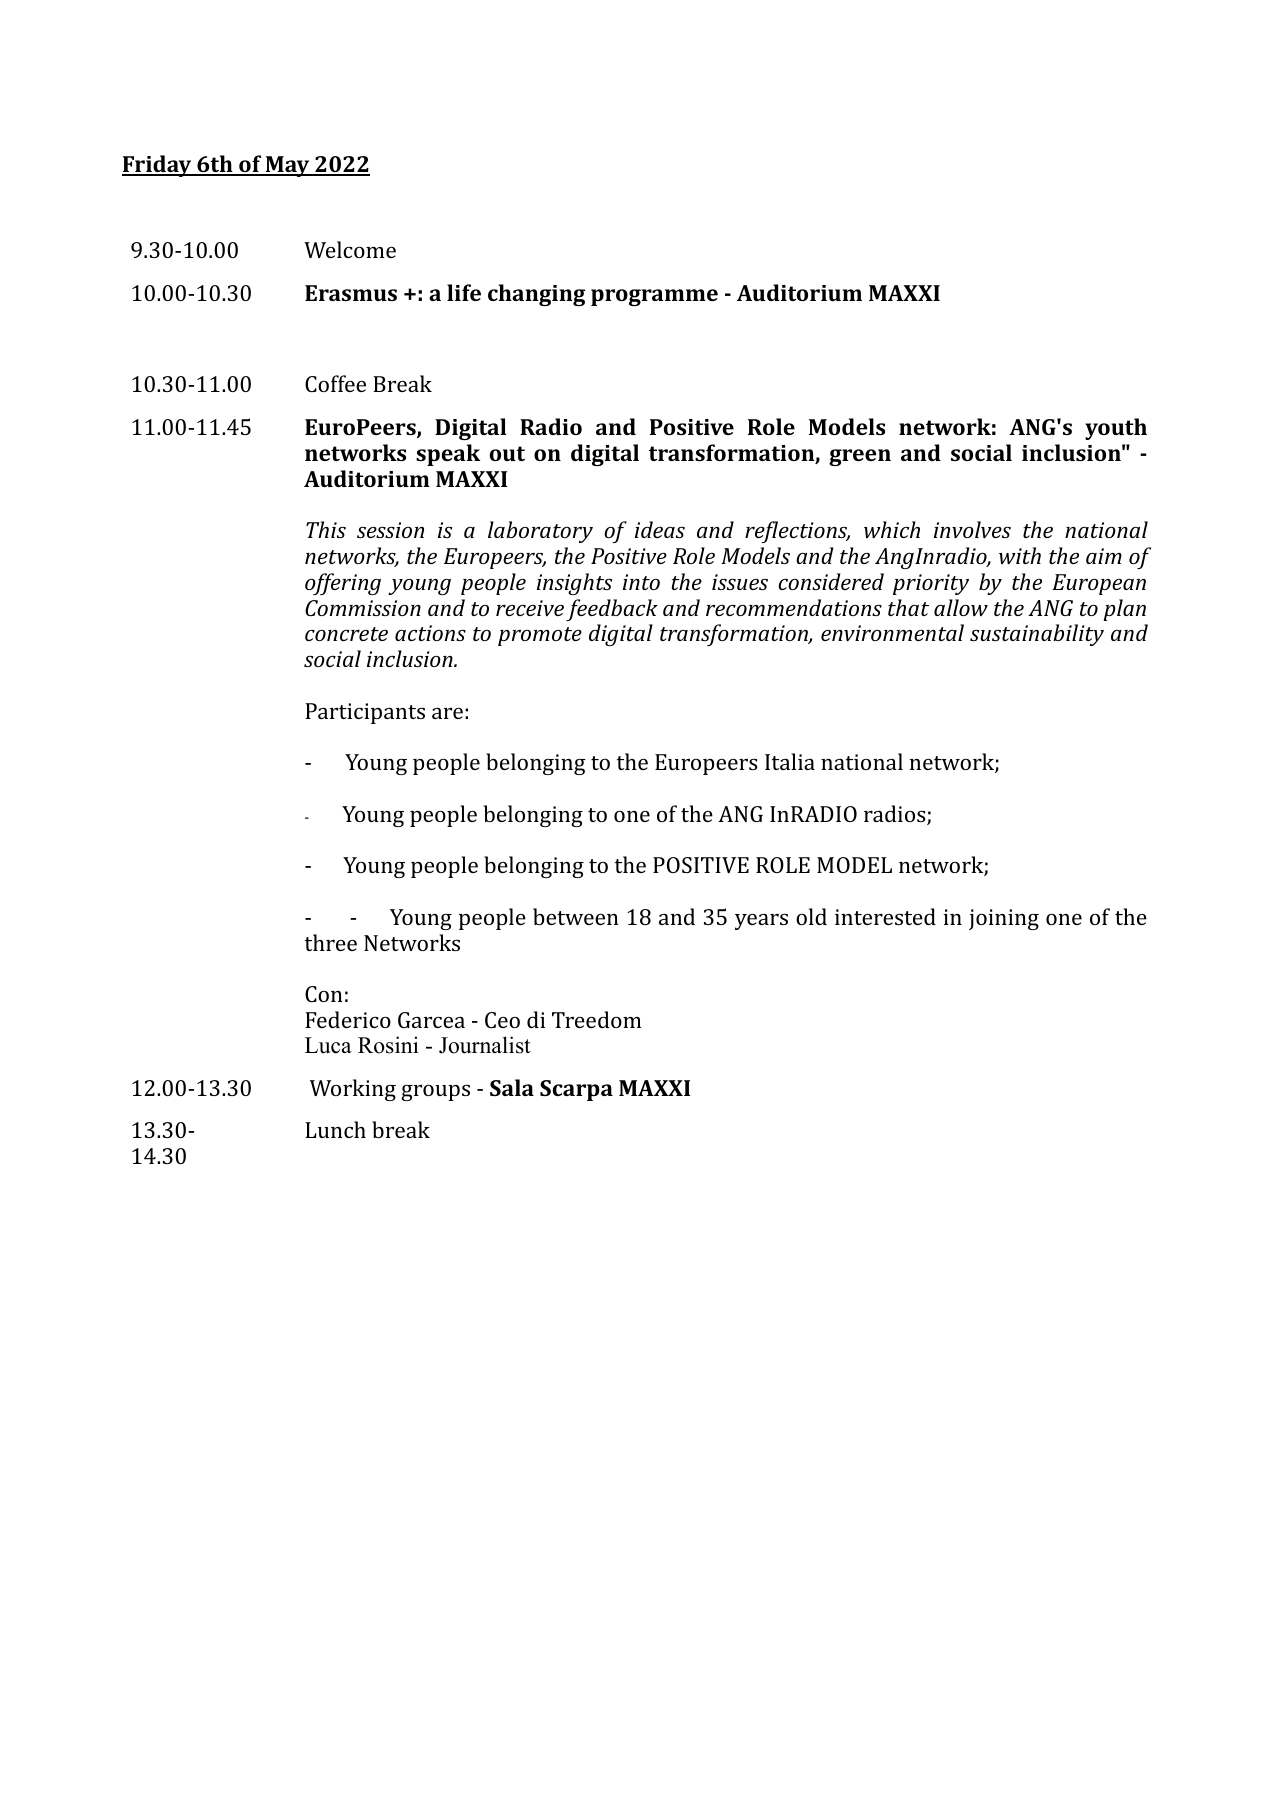 This image has height=1808, width=1278. What do you see at coordinates (287, 166) in the image?
I see `May` at bounding box center [287, 166].
